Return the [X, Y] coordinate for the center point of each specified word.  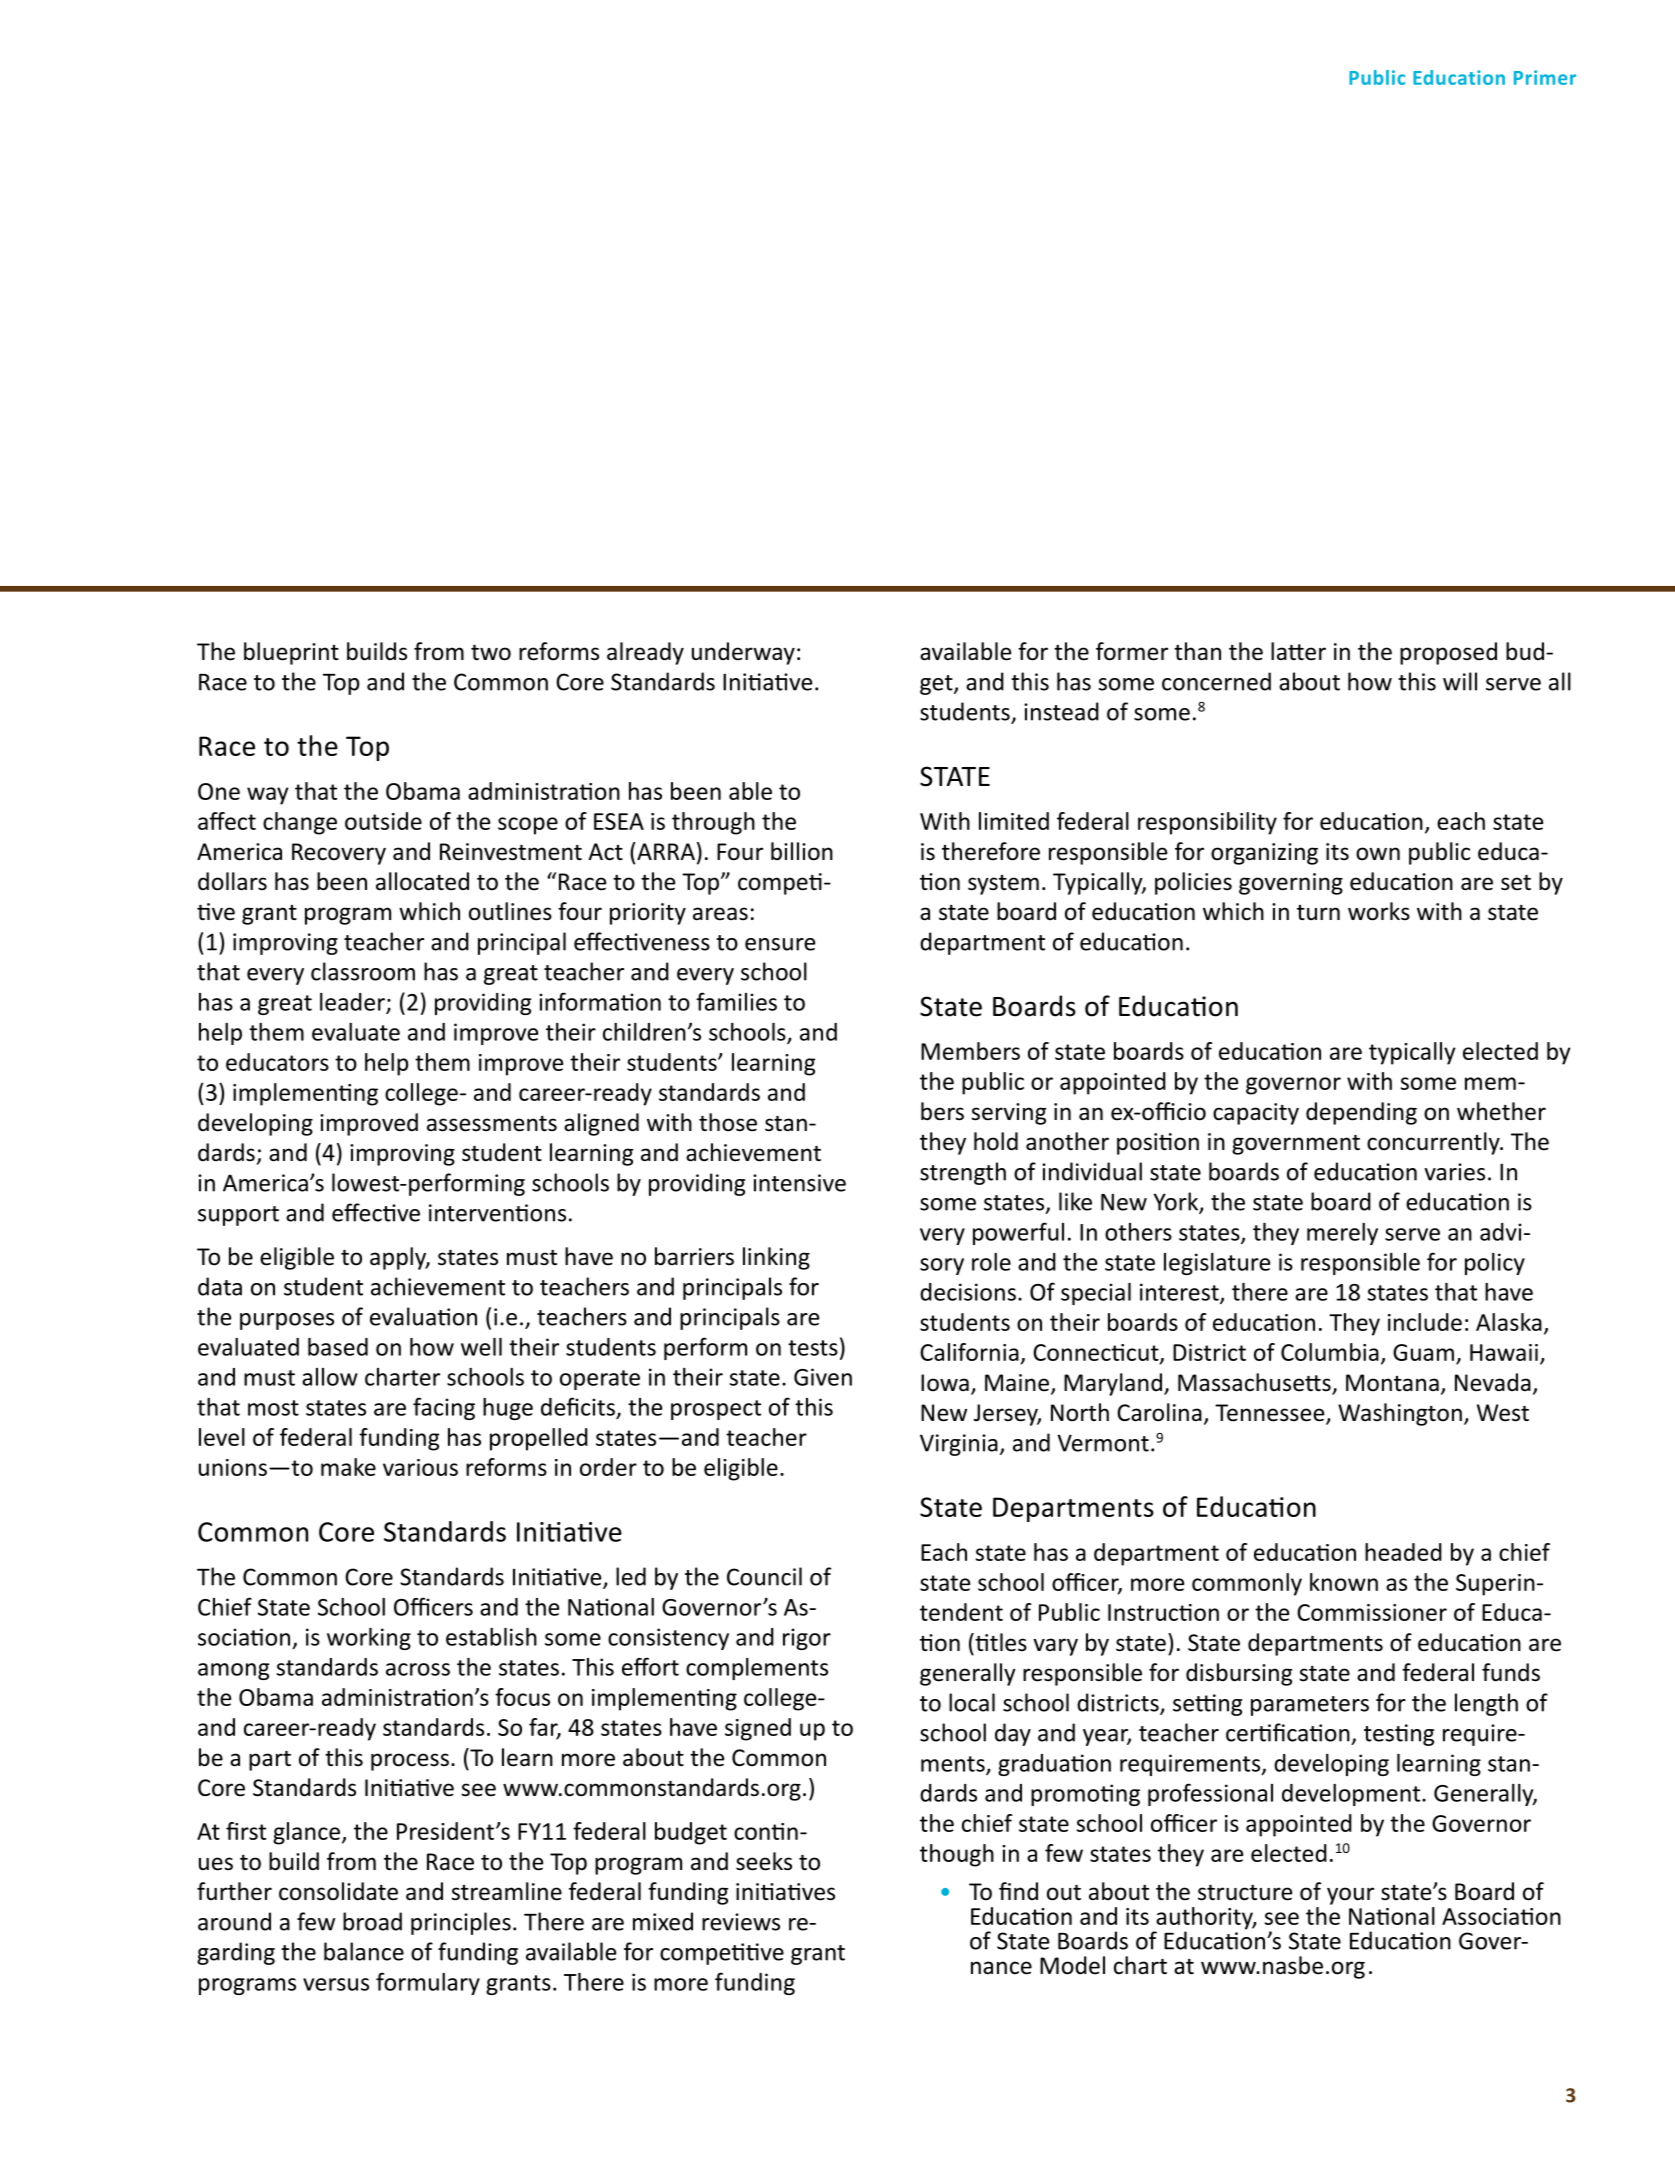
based [338, 1347]
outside [383, 821]
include [1425, 1322]
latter [1298, 651]
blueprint [291, 653]
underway [743, 653]
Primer [1545, 77]
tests [813, 1348]
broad [372, 1921]
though [957, 1855]
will [1460, 681]
